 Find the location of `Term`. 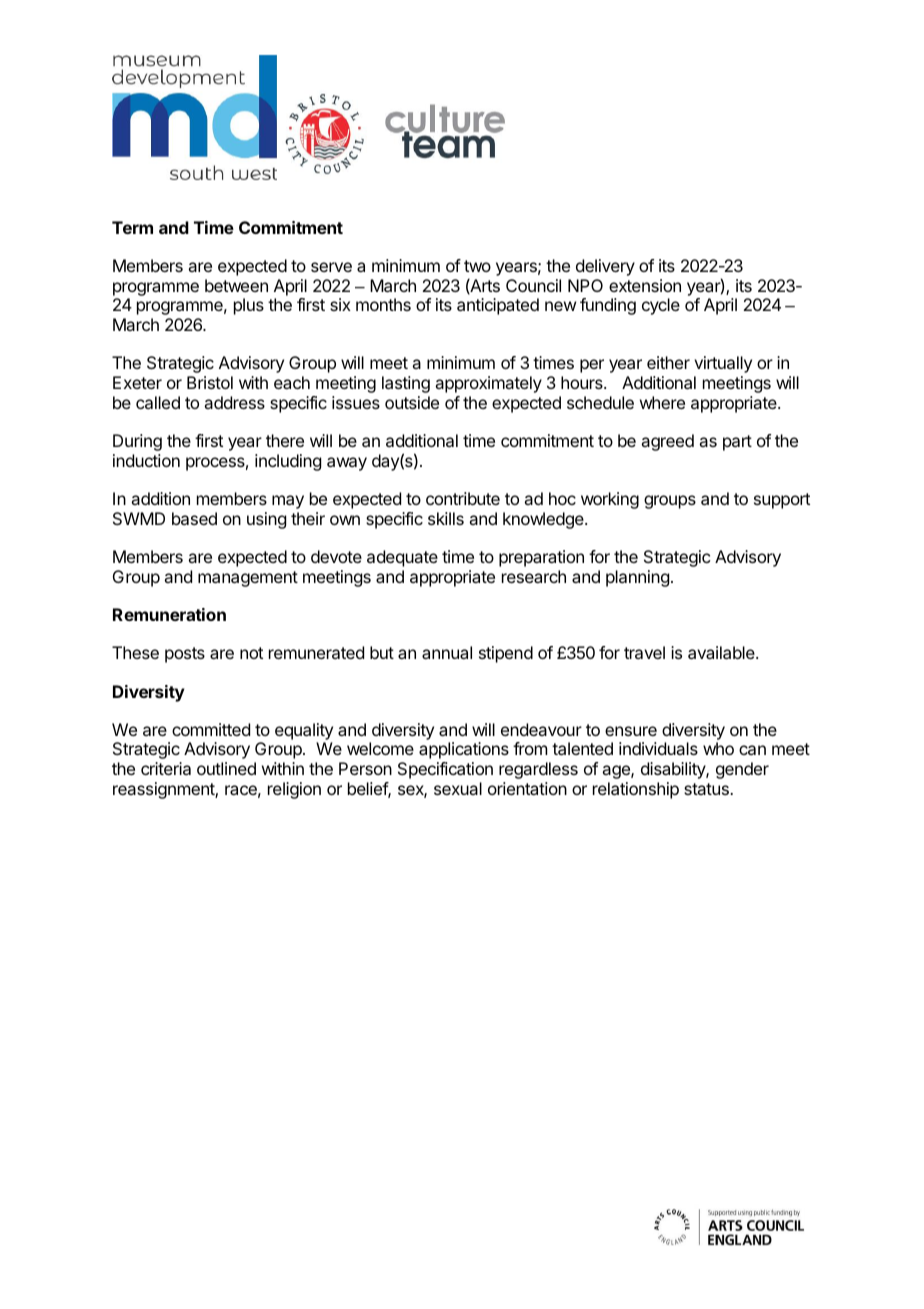

Term is located at coordinates (132, 227).
